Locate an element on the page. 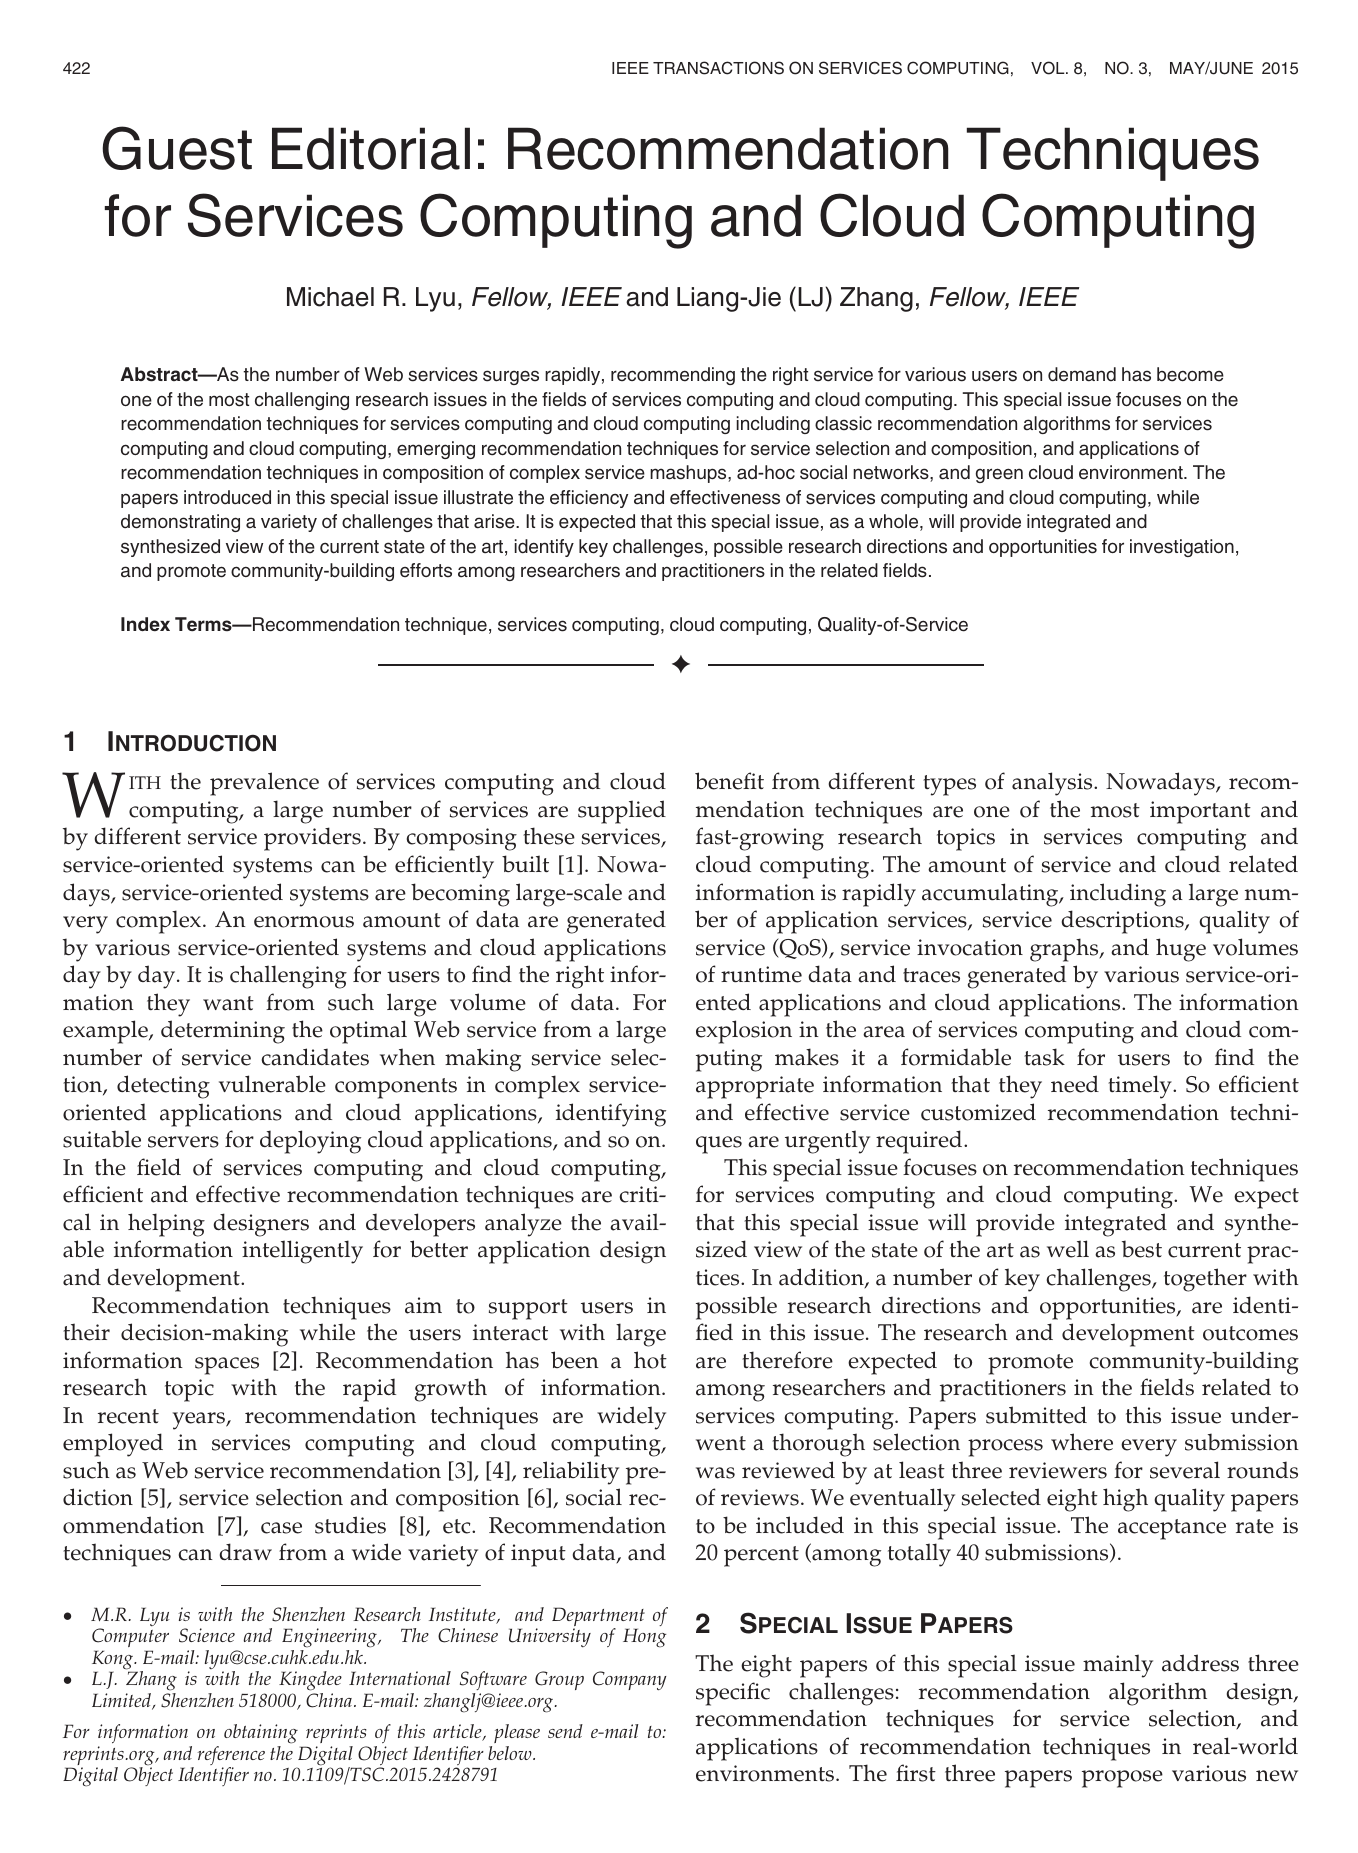 The height and width of the image is (1853, 1358). obtaining is located at coordinates (261, 1734).
